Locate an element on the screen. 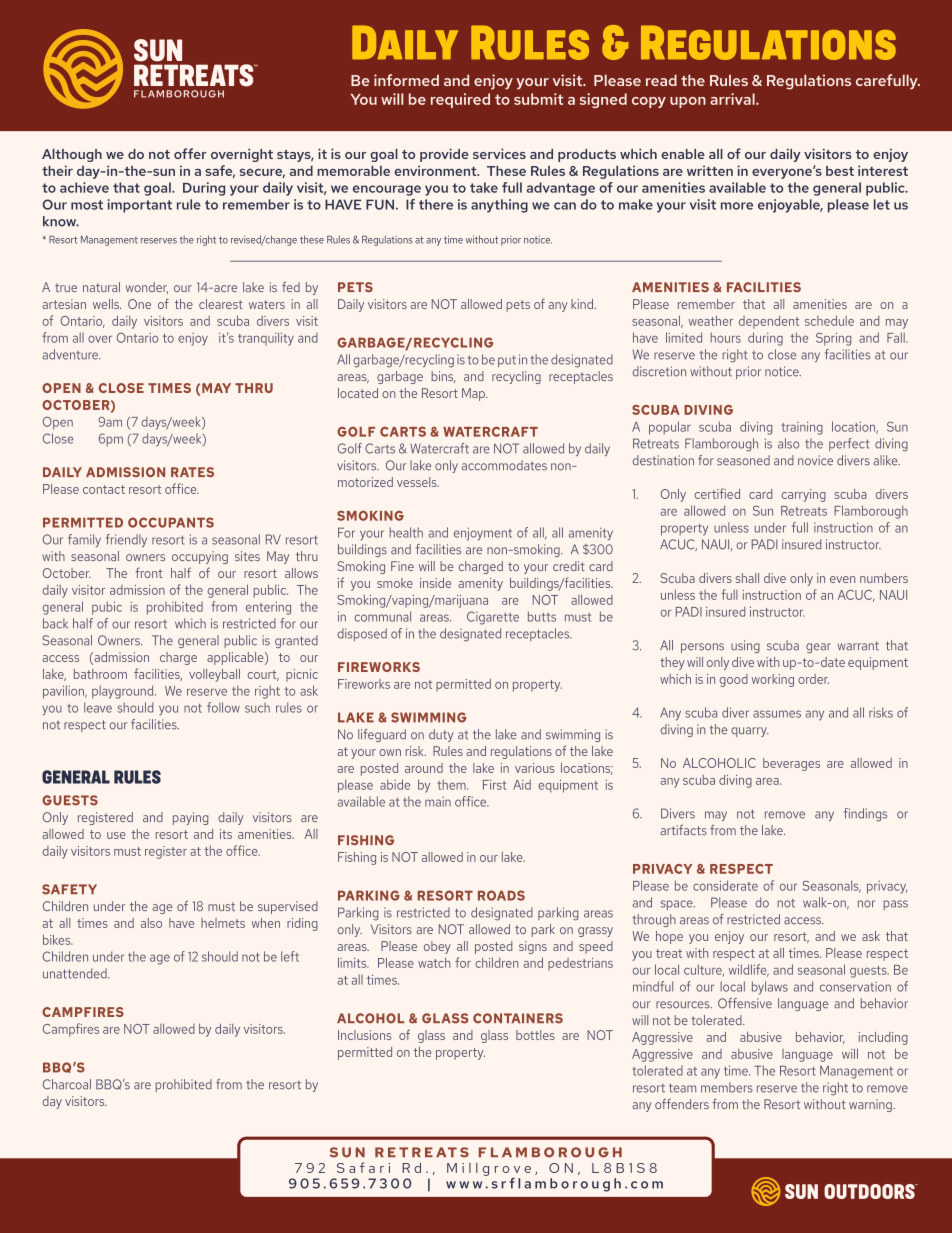 The image size is (952, 1233). RATES is located at coordinates (192, 472).
